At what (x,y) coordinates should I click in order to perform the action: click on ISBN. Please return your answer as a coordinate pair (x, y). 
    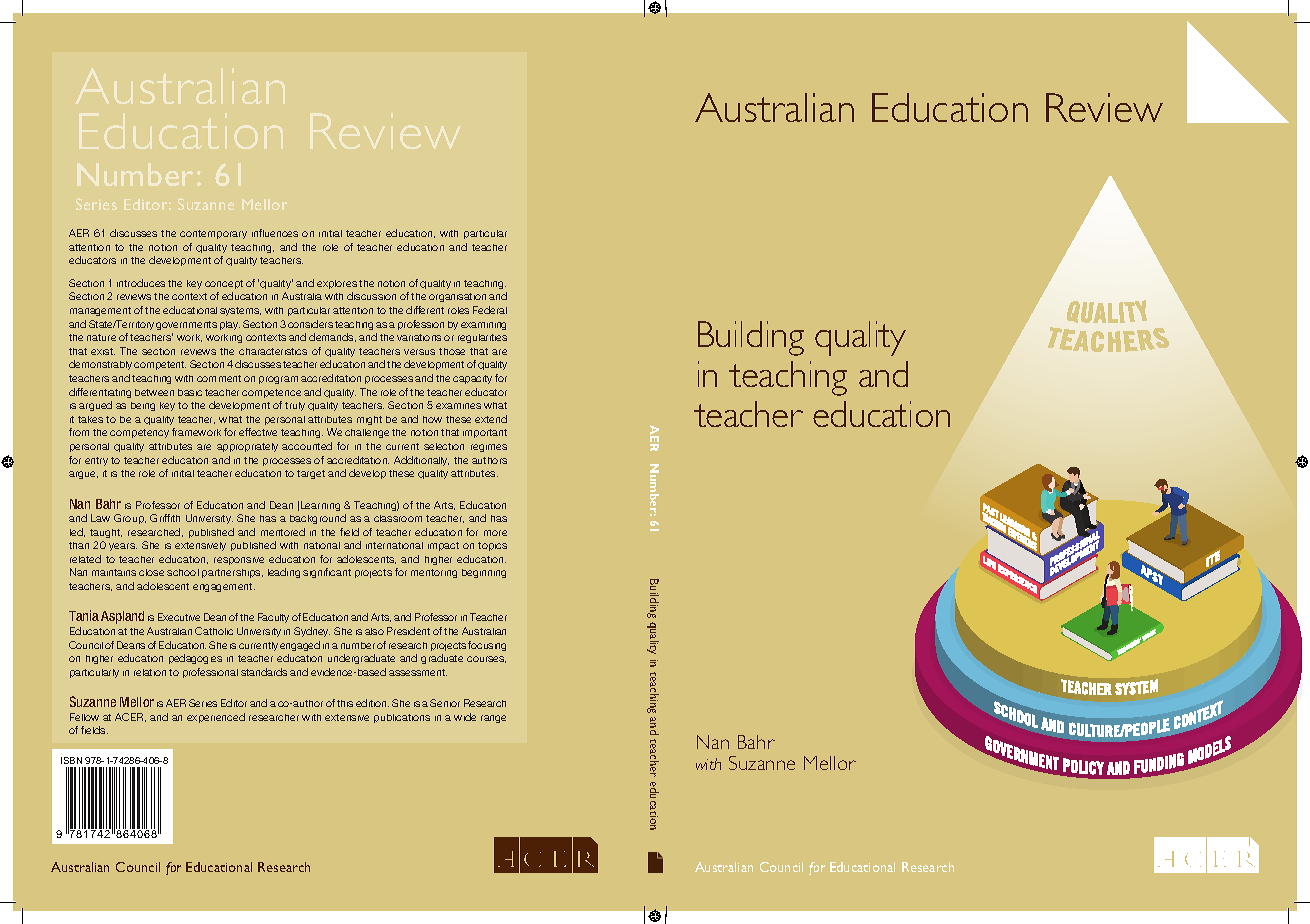
    Looking at the image, I should click on (71, 760).
